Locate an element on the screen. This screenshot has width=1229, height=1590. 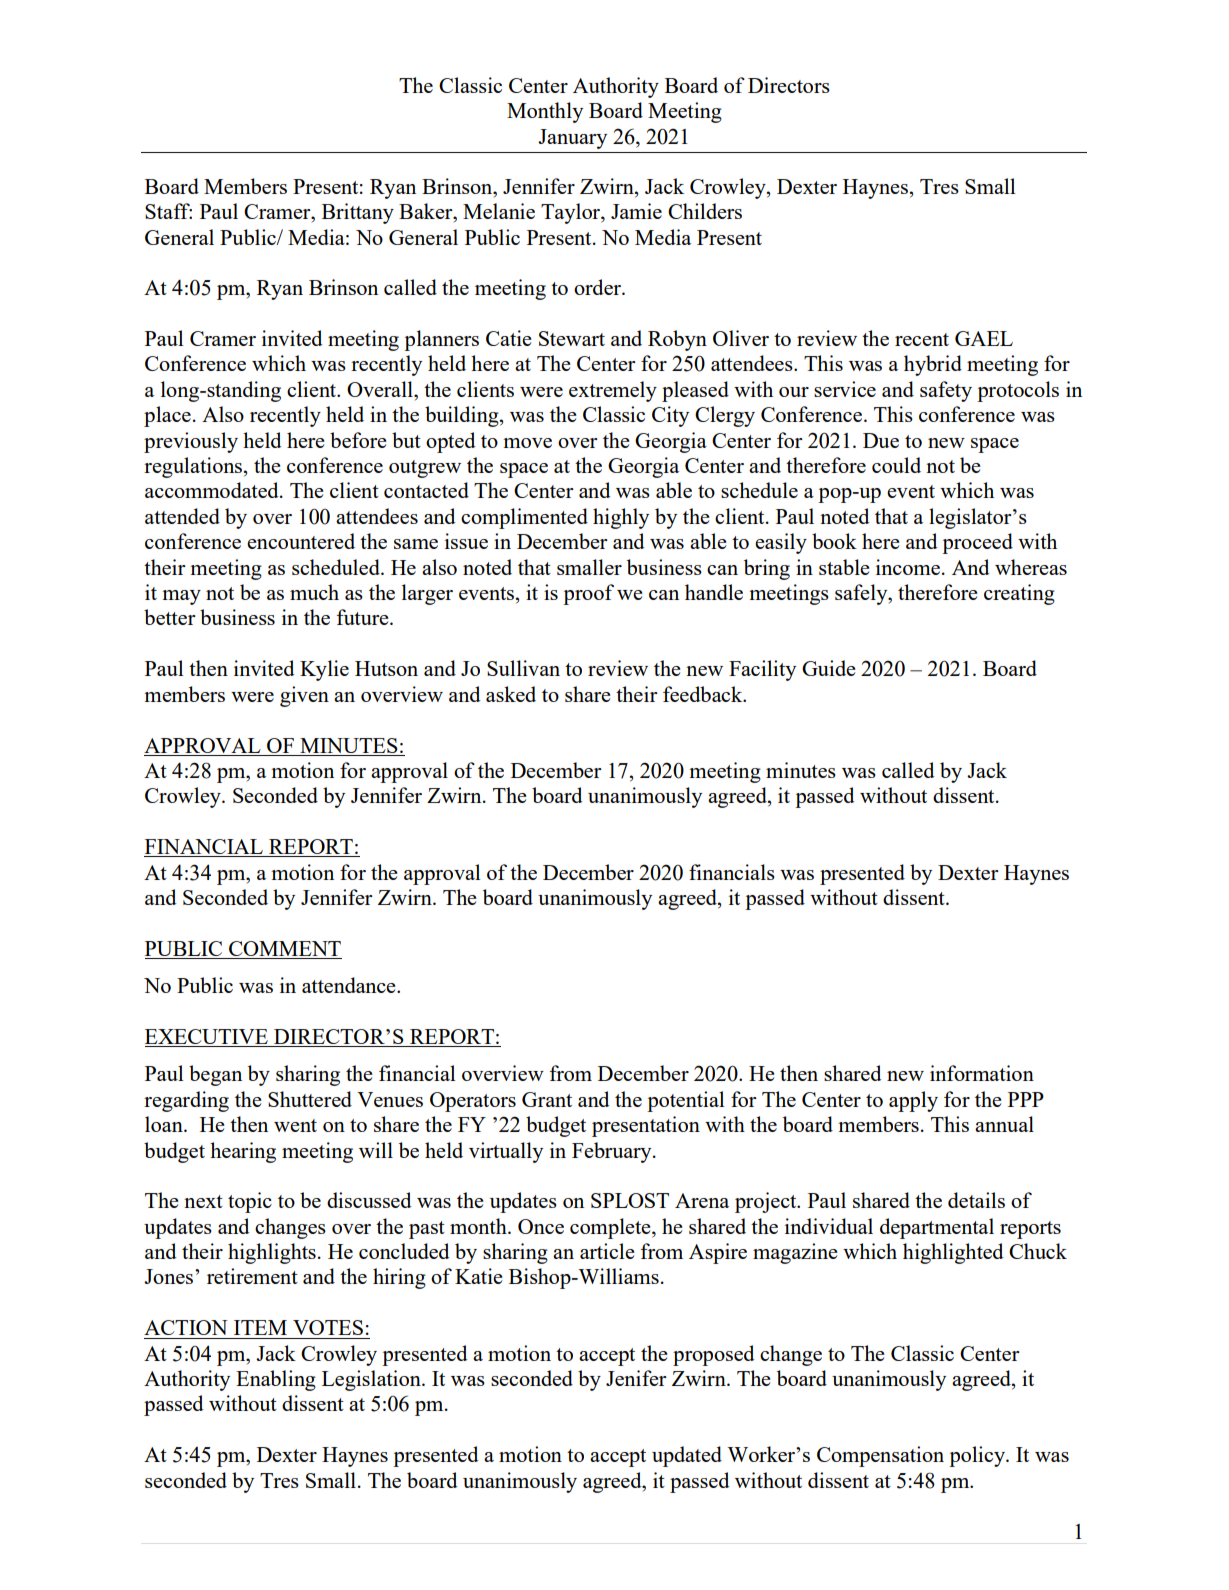
Grant is located at coordinates (547, 1099).
